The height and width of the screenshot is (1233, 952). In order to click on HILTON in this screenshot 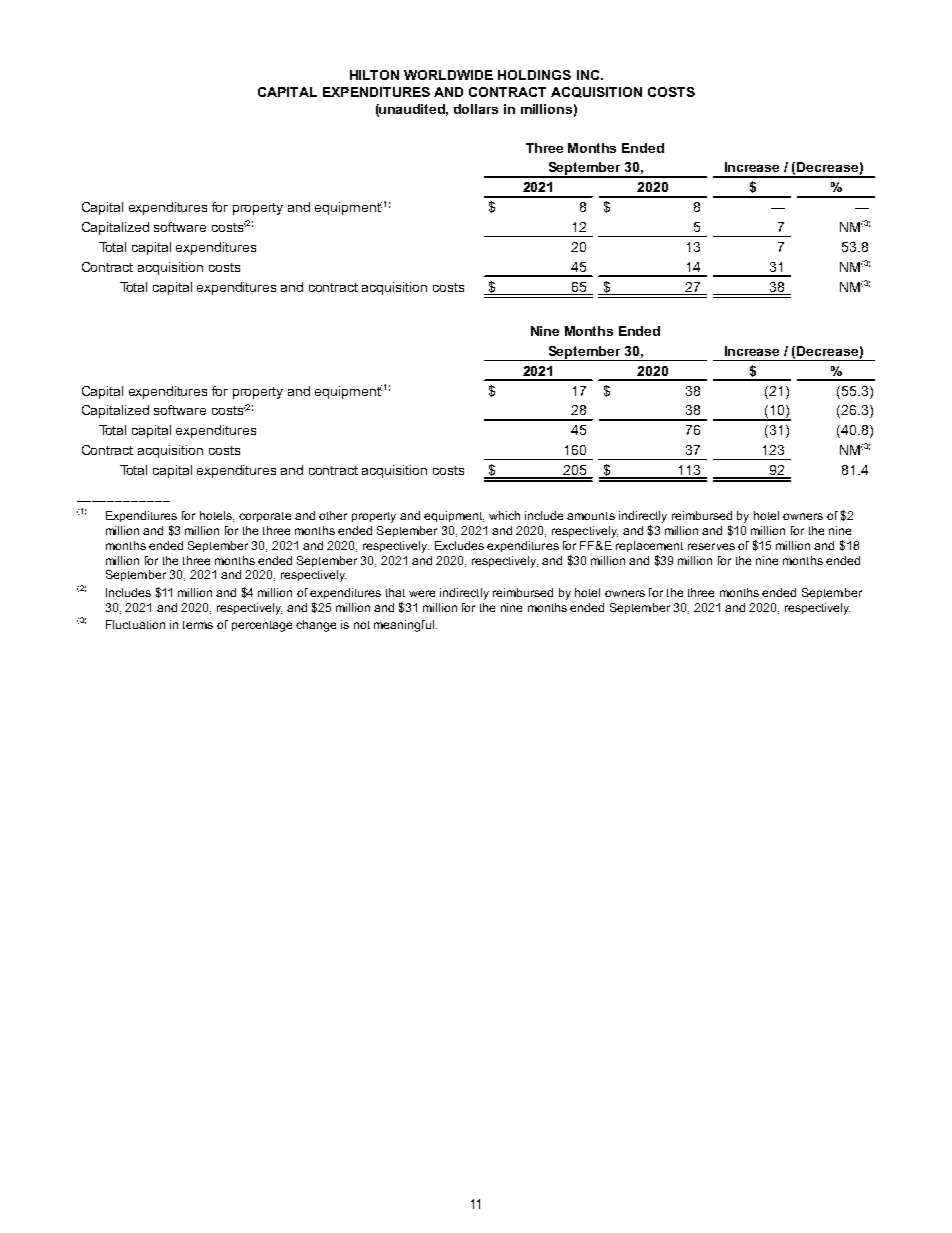, I will do `click(374, 75)`.
